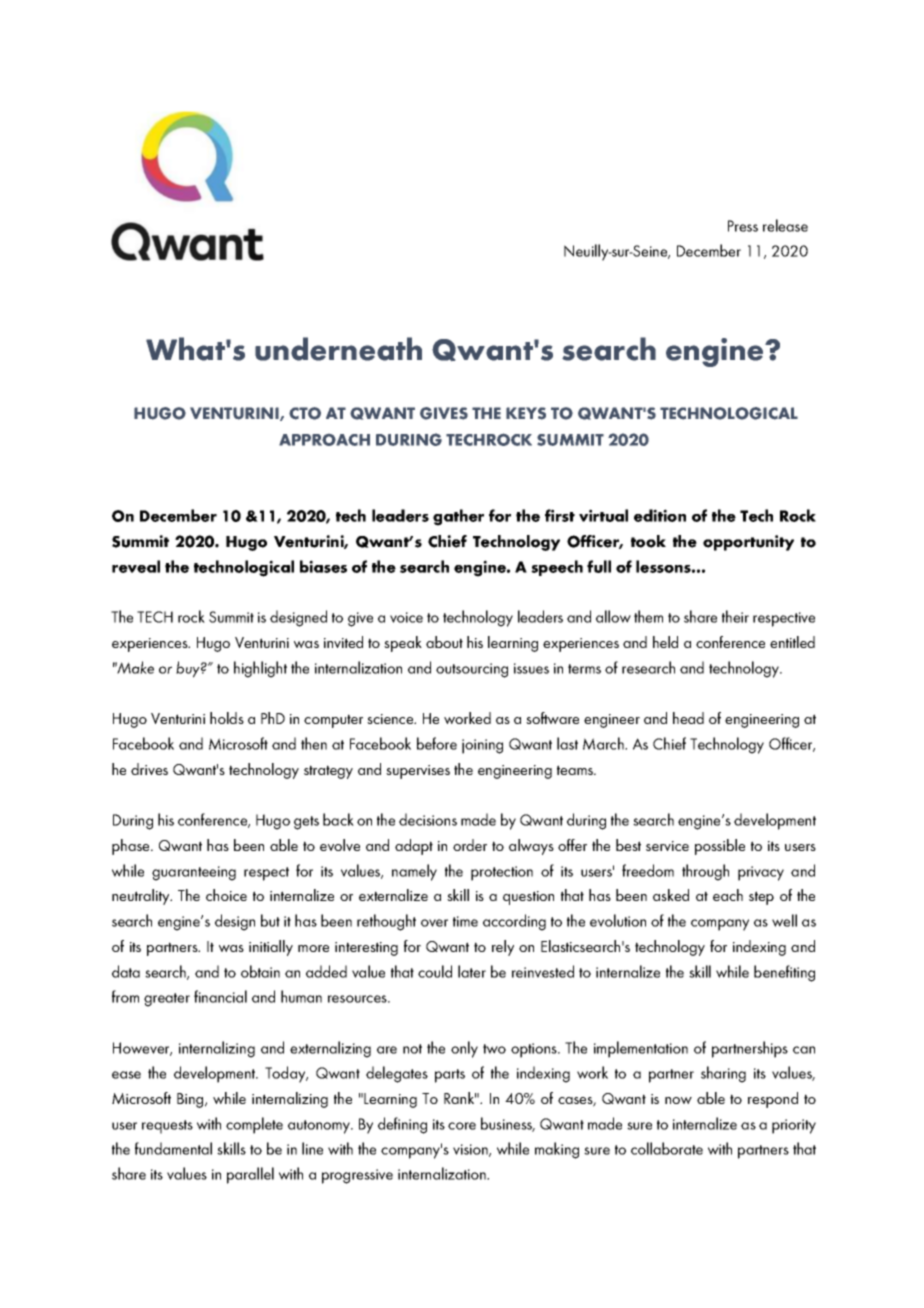  What do you see at coordinates (324, 440) in the screenshot?
I see `APPROACH` at bounding box center [324, 440].
